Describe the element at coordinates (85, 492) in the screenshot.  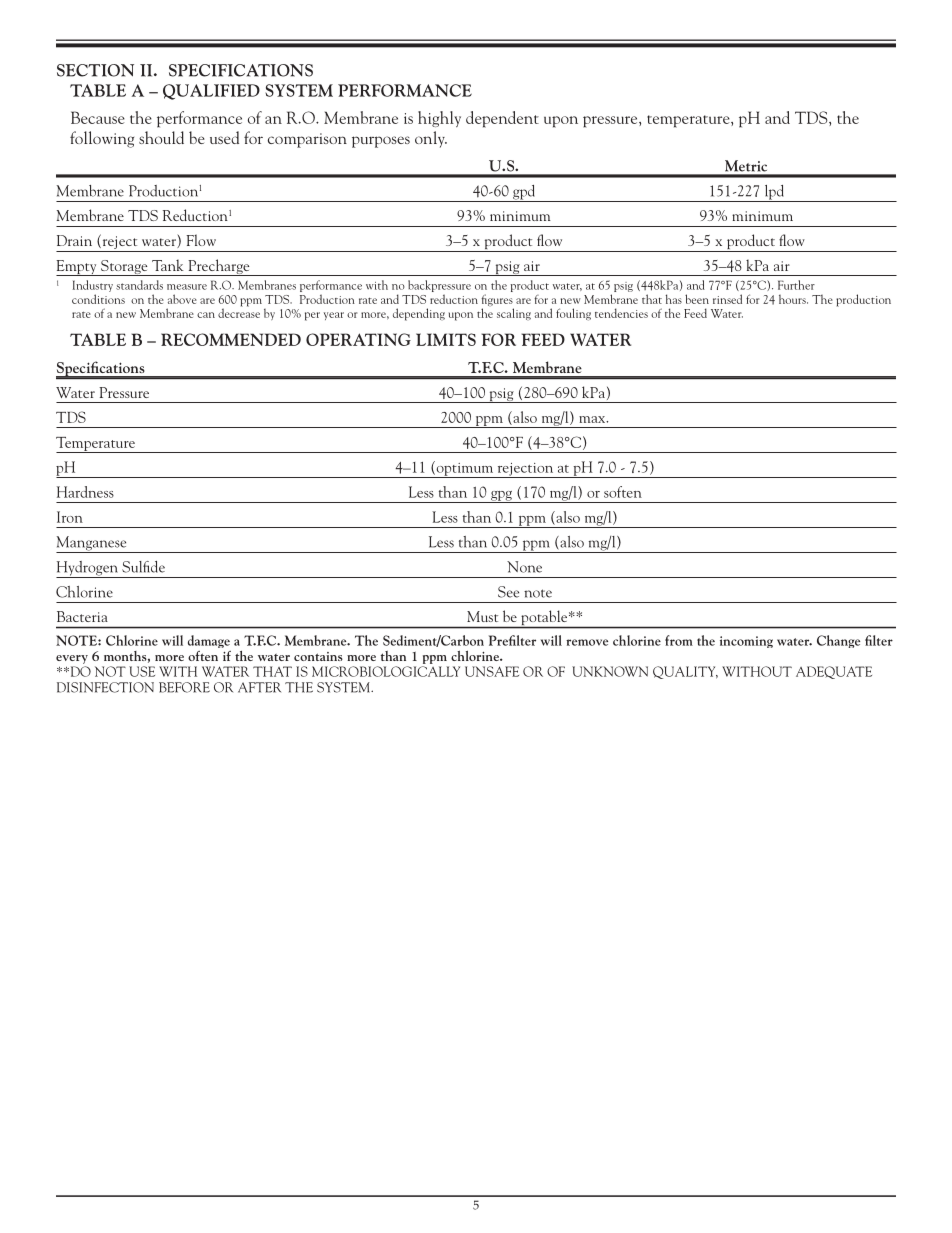
I see `Hardness` at that location.
